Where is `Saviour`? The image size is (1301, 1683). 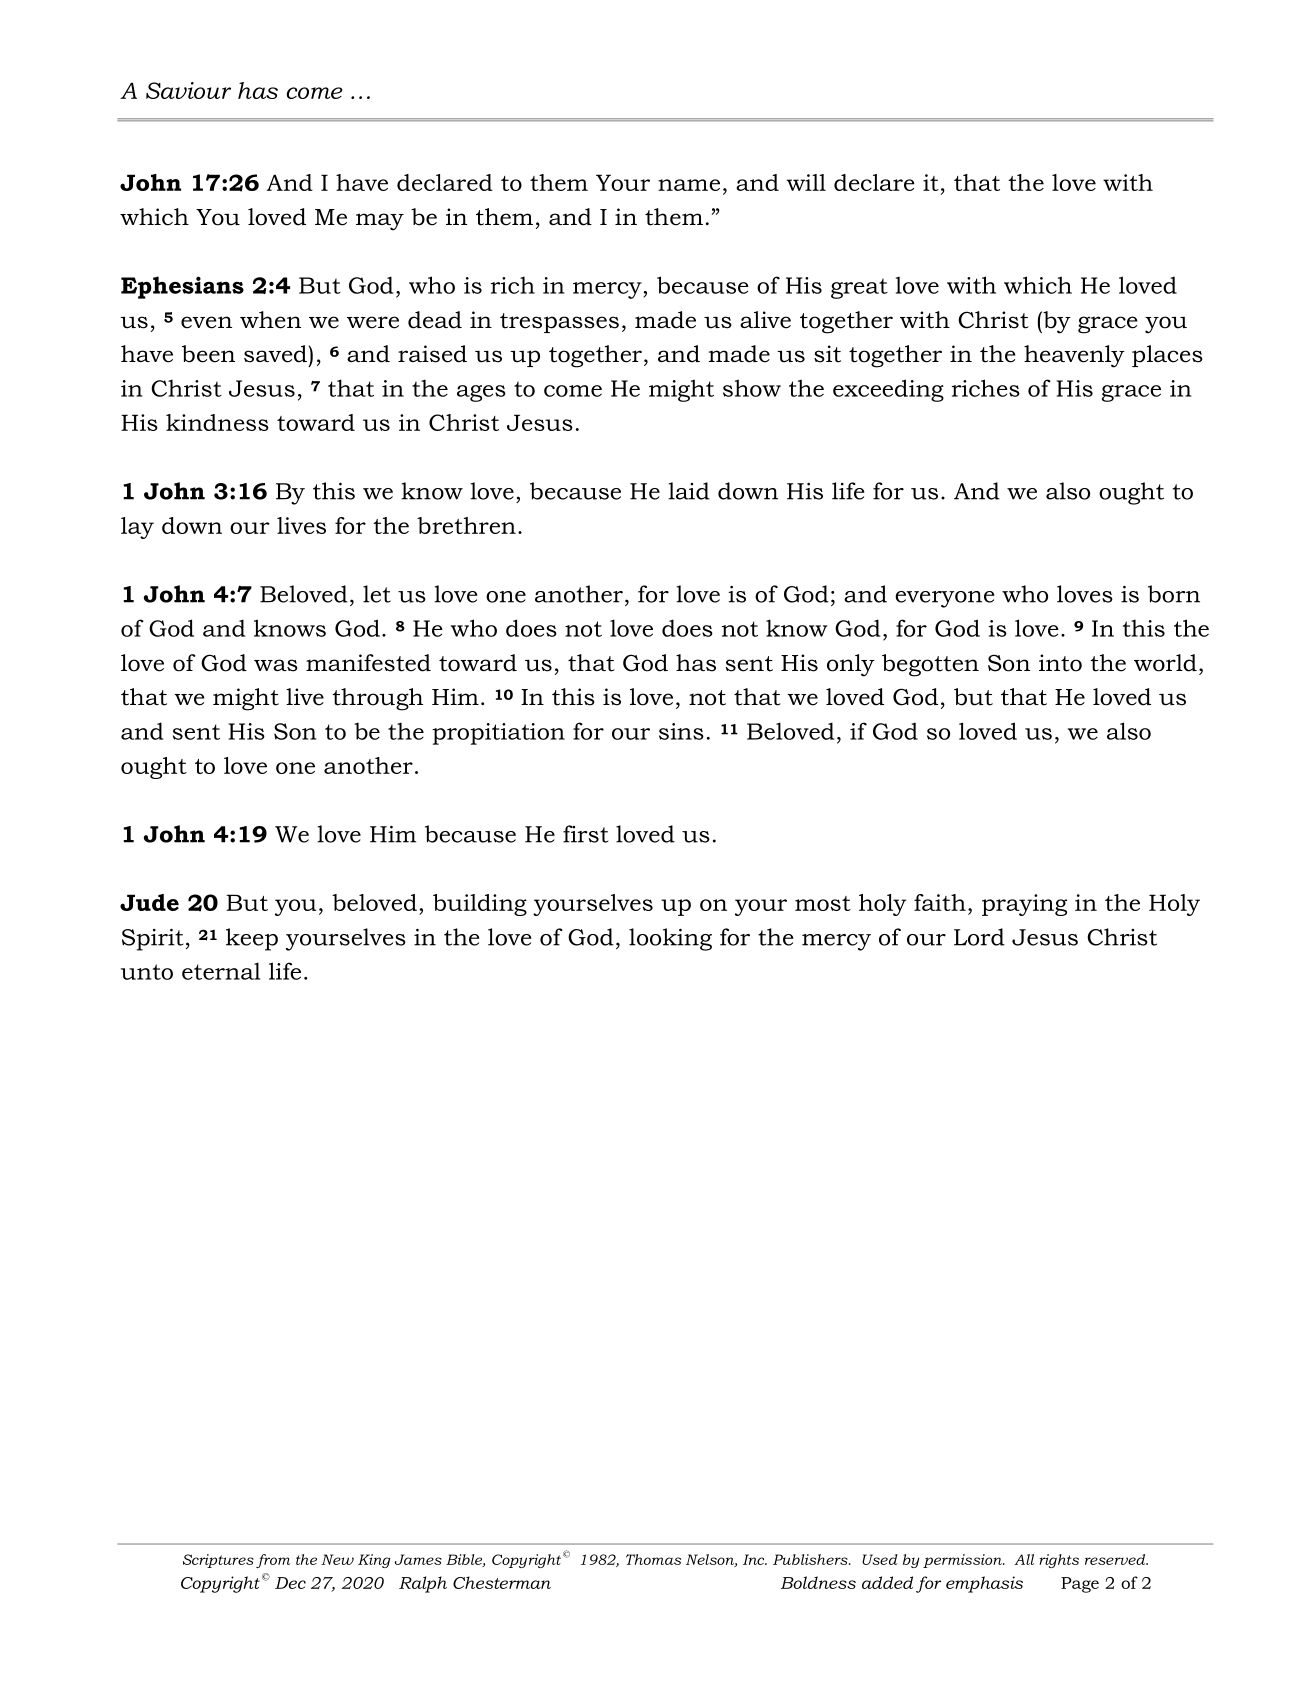
Saviour is located at coordinates (188, 90).
